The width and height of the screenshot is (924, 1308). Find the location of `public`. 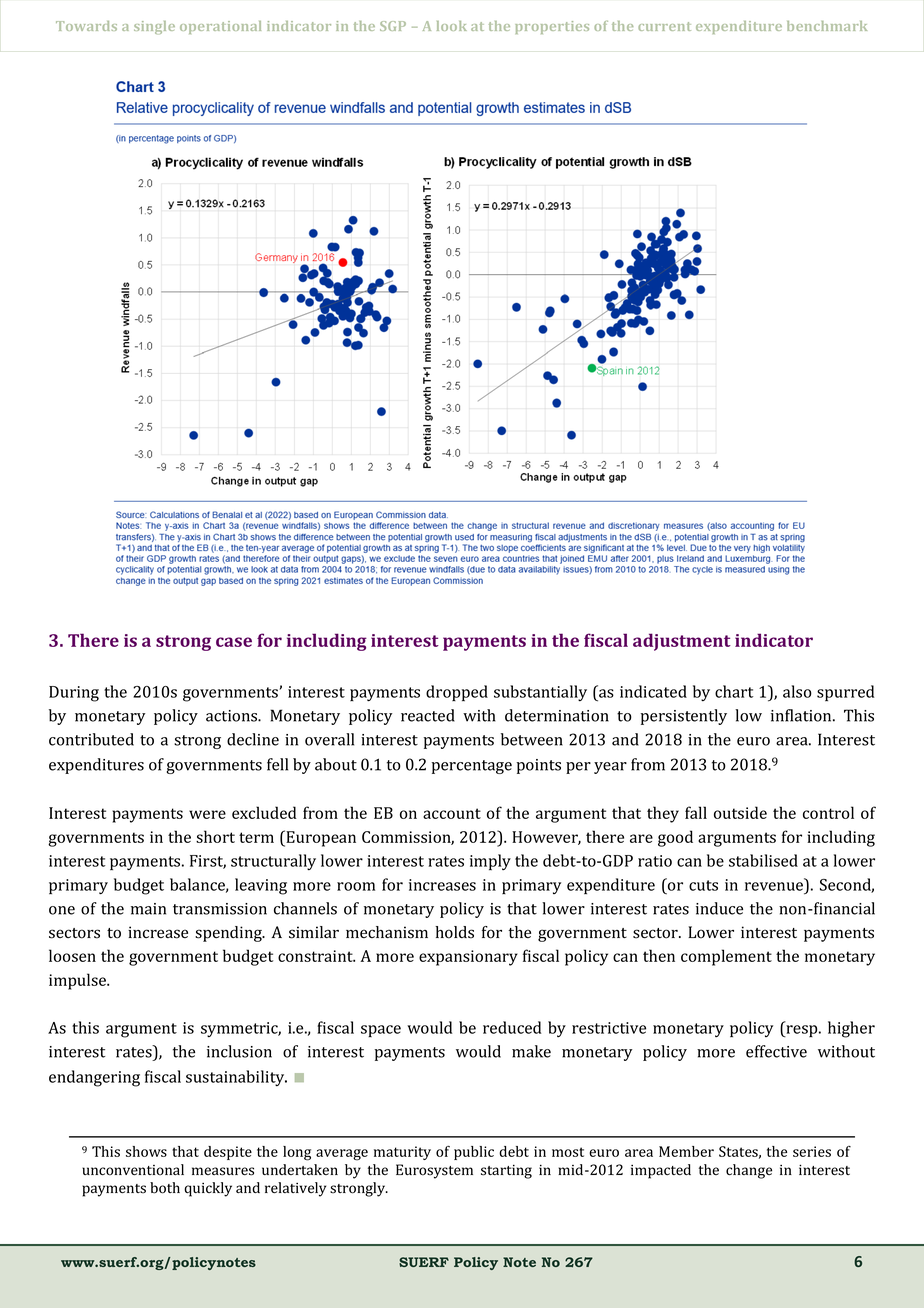

public is located at coordinates (474, 1153).
